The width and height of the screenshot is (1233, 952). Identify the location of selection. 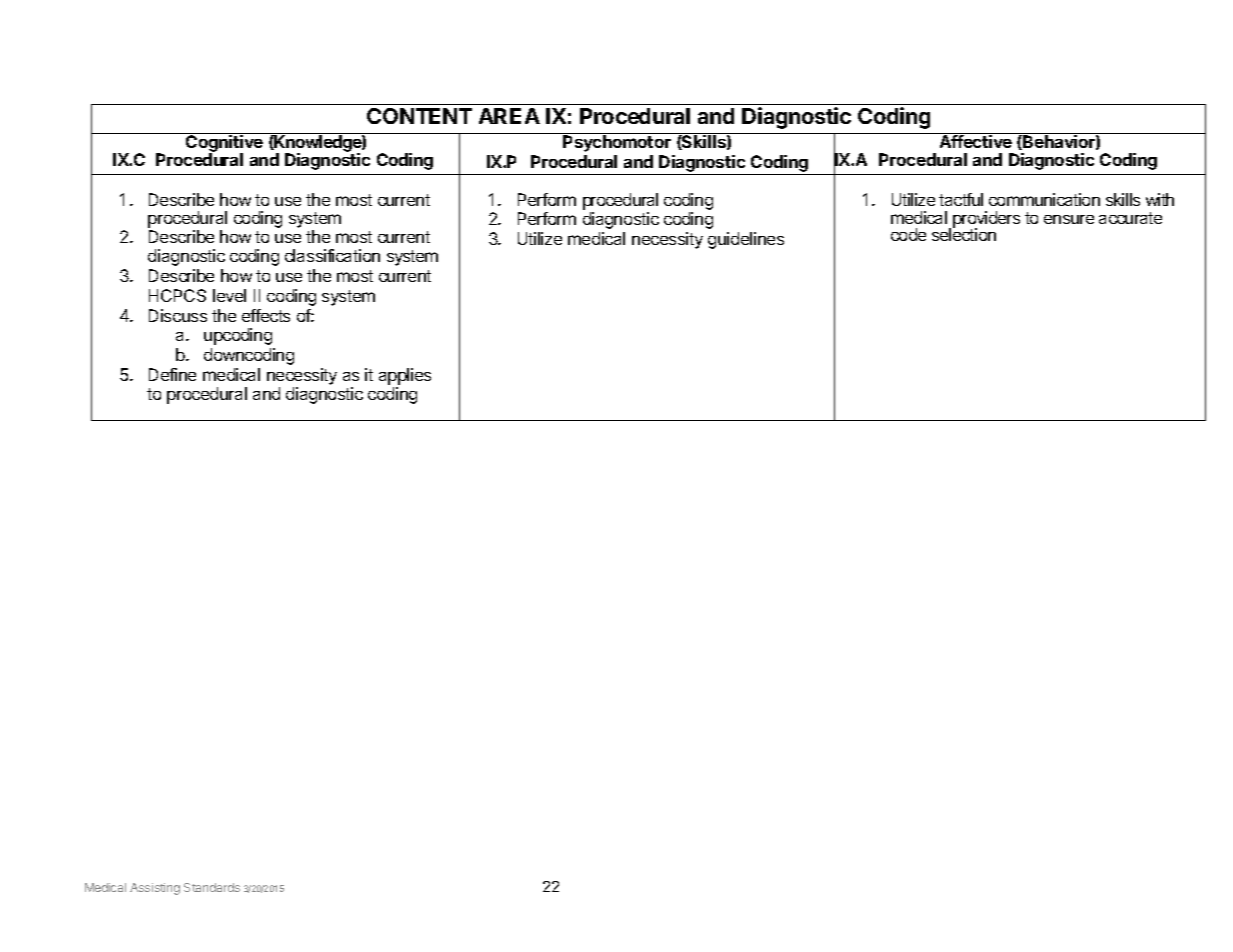
(964, 234).
